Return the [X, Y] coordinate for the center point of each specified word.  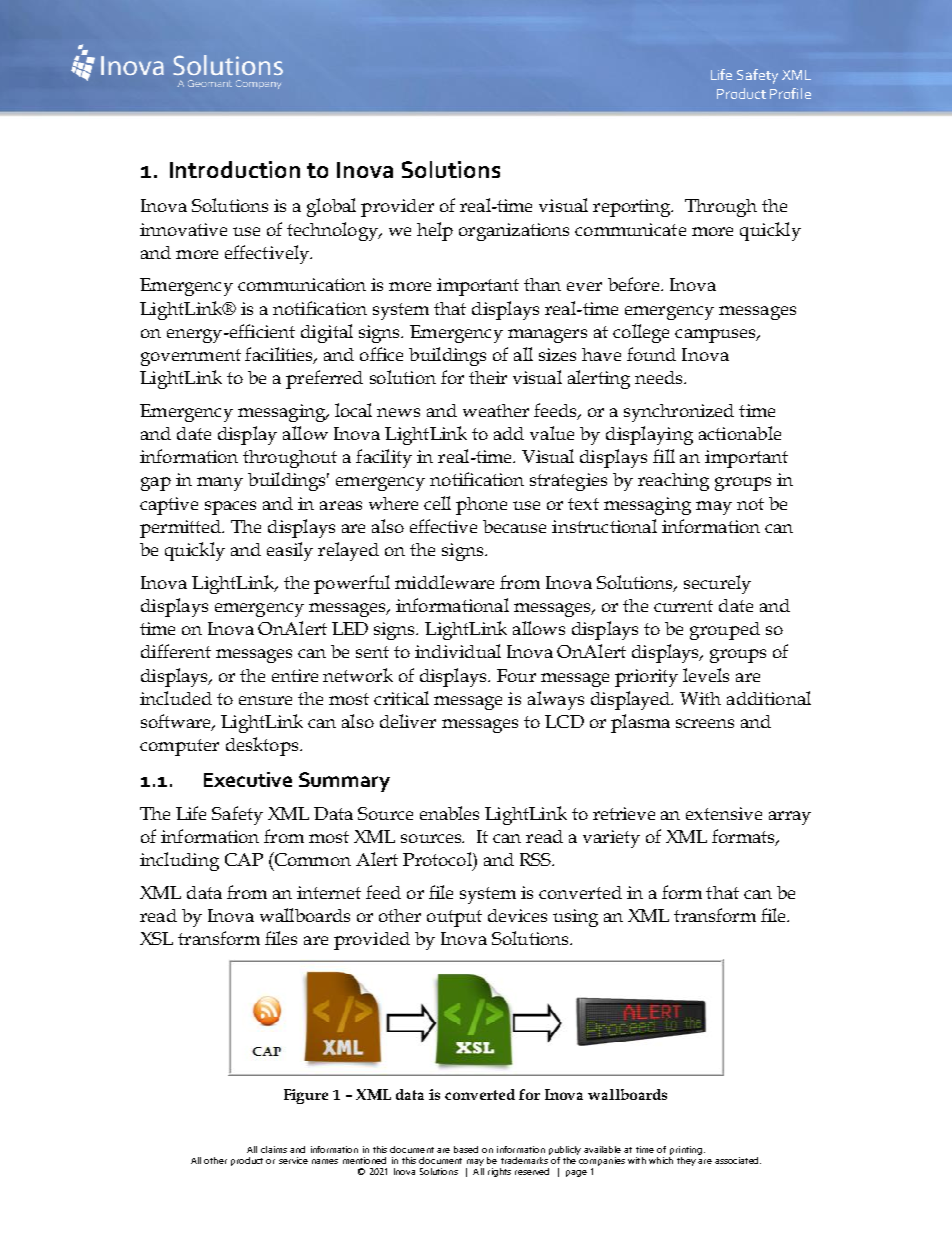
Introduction [235, 169]
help [435, 231]
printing [685, 1152]
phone [481, 506]
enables [449, 813]
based [466, 1149]
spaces [230, 508]
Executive [248, 779]
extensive [724, 813]
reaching [673, 482]
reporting [633, 208]
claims [274, 1149]
